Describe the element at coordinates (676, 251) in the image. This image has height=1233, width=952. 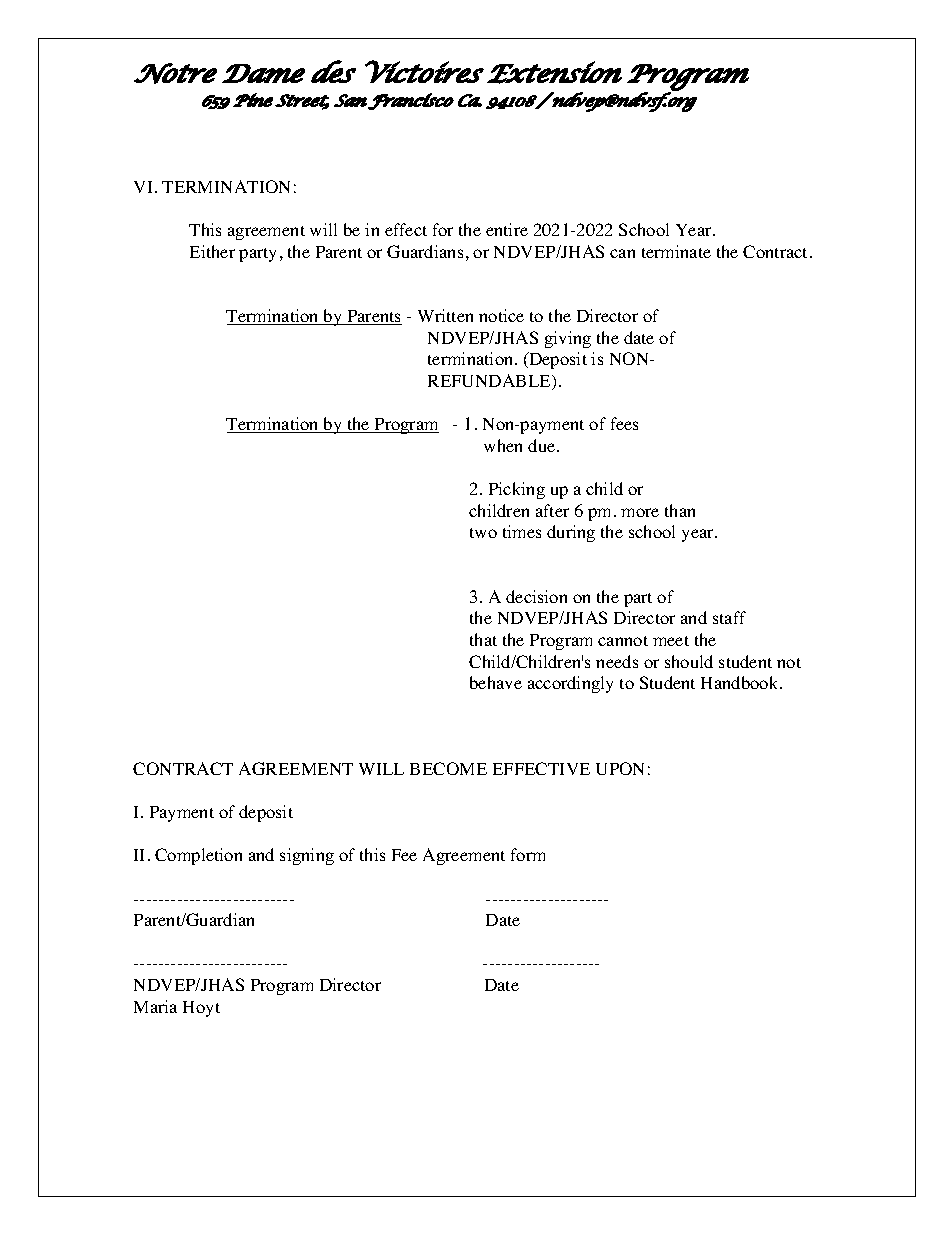
I see `terminate` at that location.
